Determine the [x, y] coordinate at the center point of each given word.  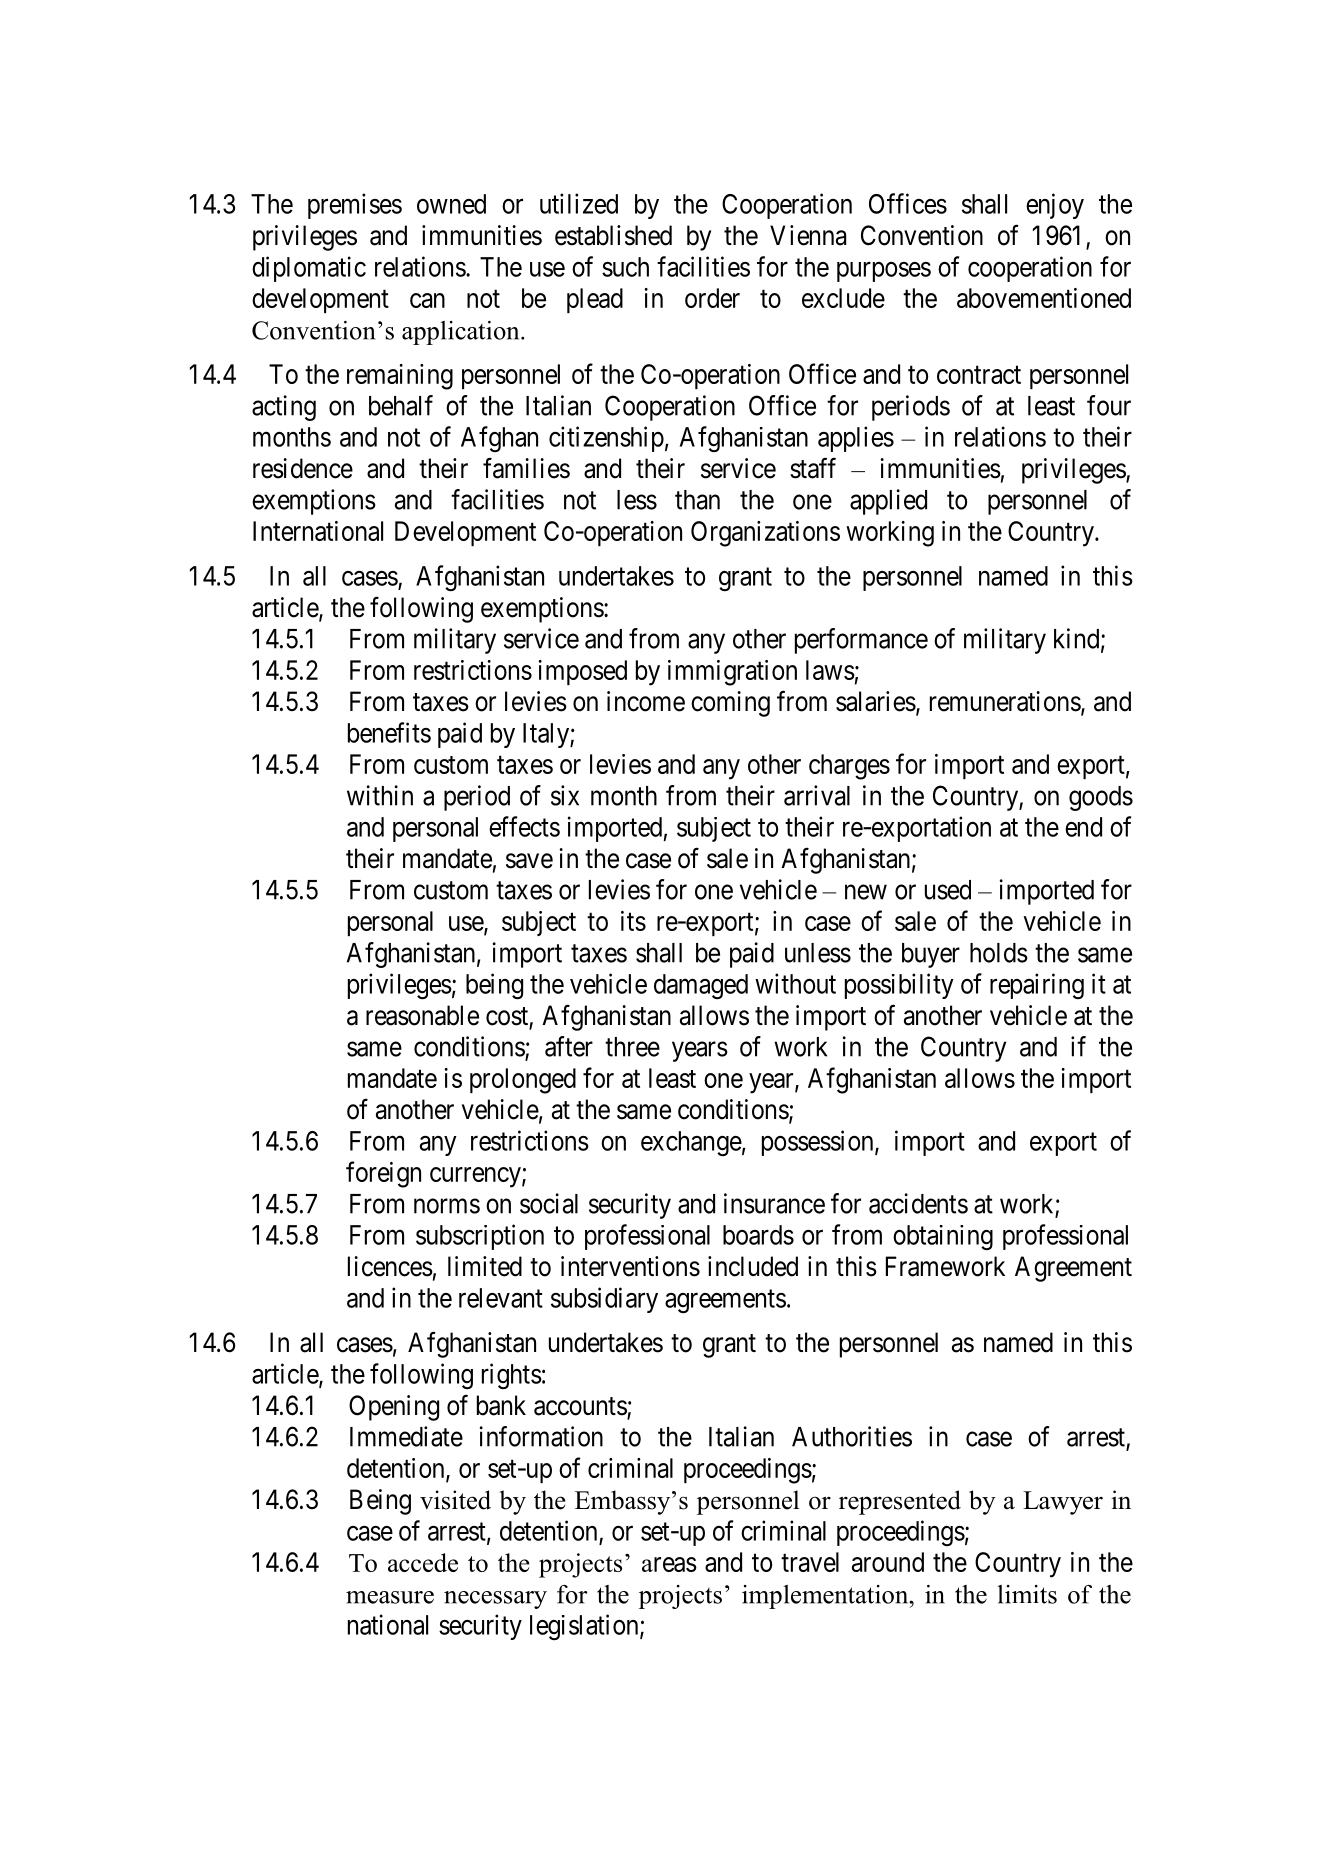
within [380, 795]
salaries [876, 701]
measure [390, 1597]
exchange [691, 1144]
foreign [383, 1174]
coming [730, 704]
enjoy [1055, 206]
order [712, 298]
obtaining [943, 1238]
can [427, 300]
